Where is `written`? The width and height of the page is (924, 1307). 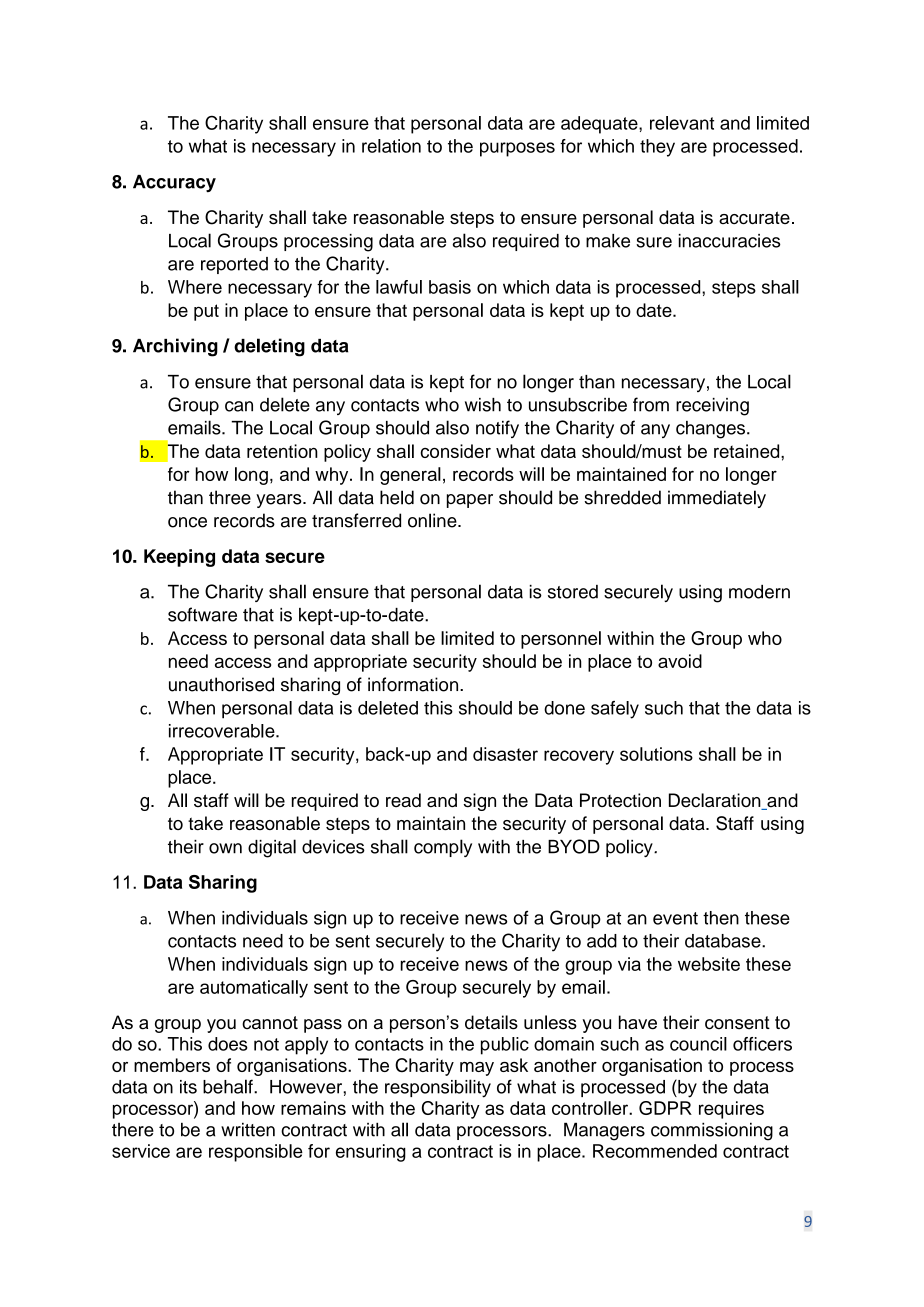
written is located at coordinates (248, 1129).
